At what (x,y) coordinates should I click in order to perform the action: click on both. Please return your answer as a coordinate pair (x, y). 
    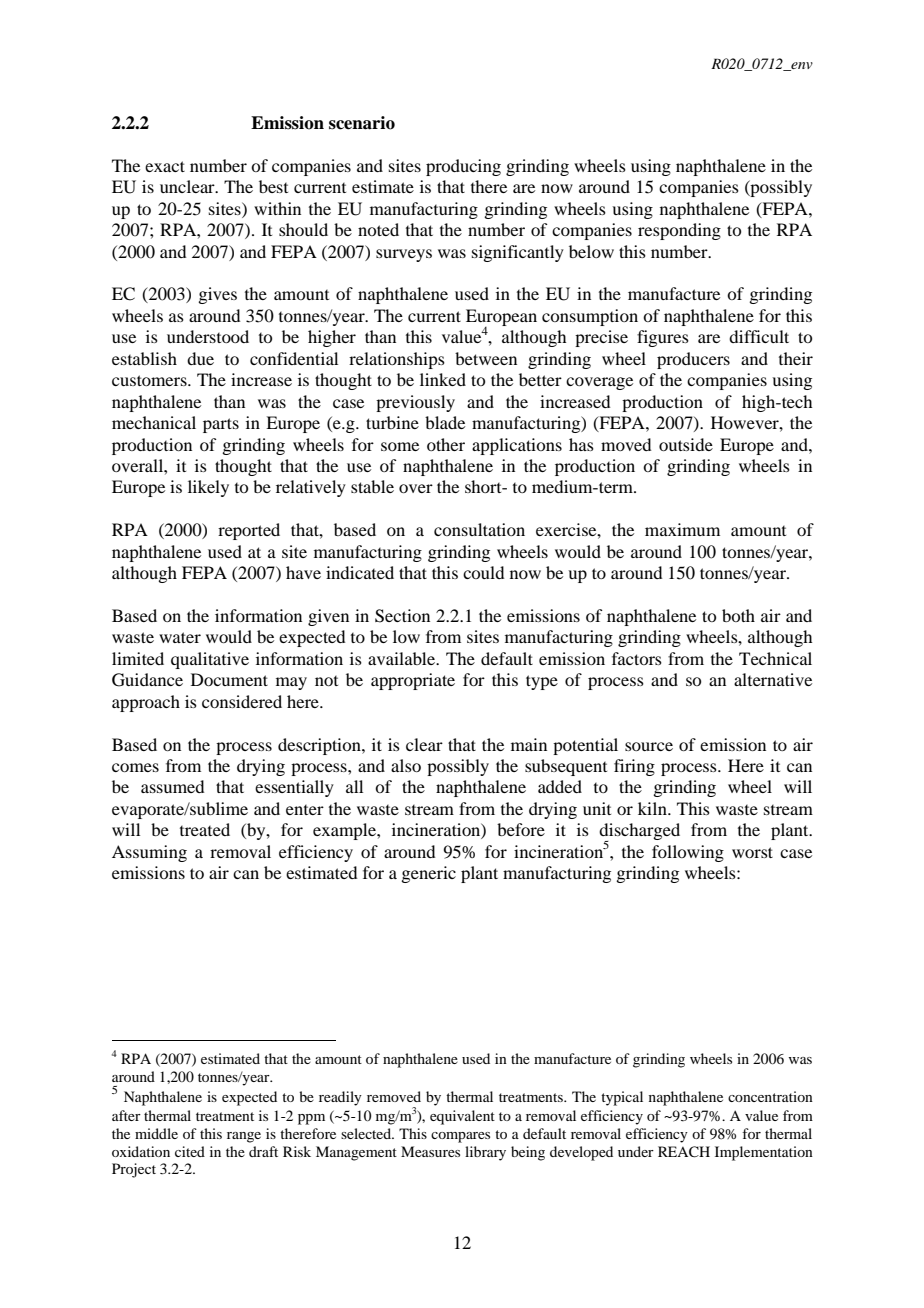
    Looking at the image, I should click on (738, 615).
